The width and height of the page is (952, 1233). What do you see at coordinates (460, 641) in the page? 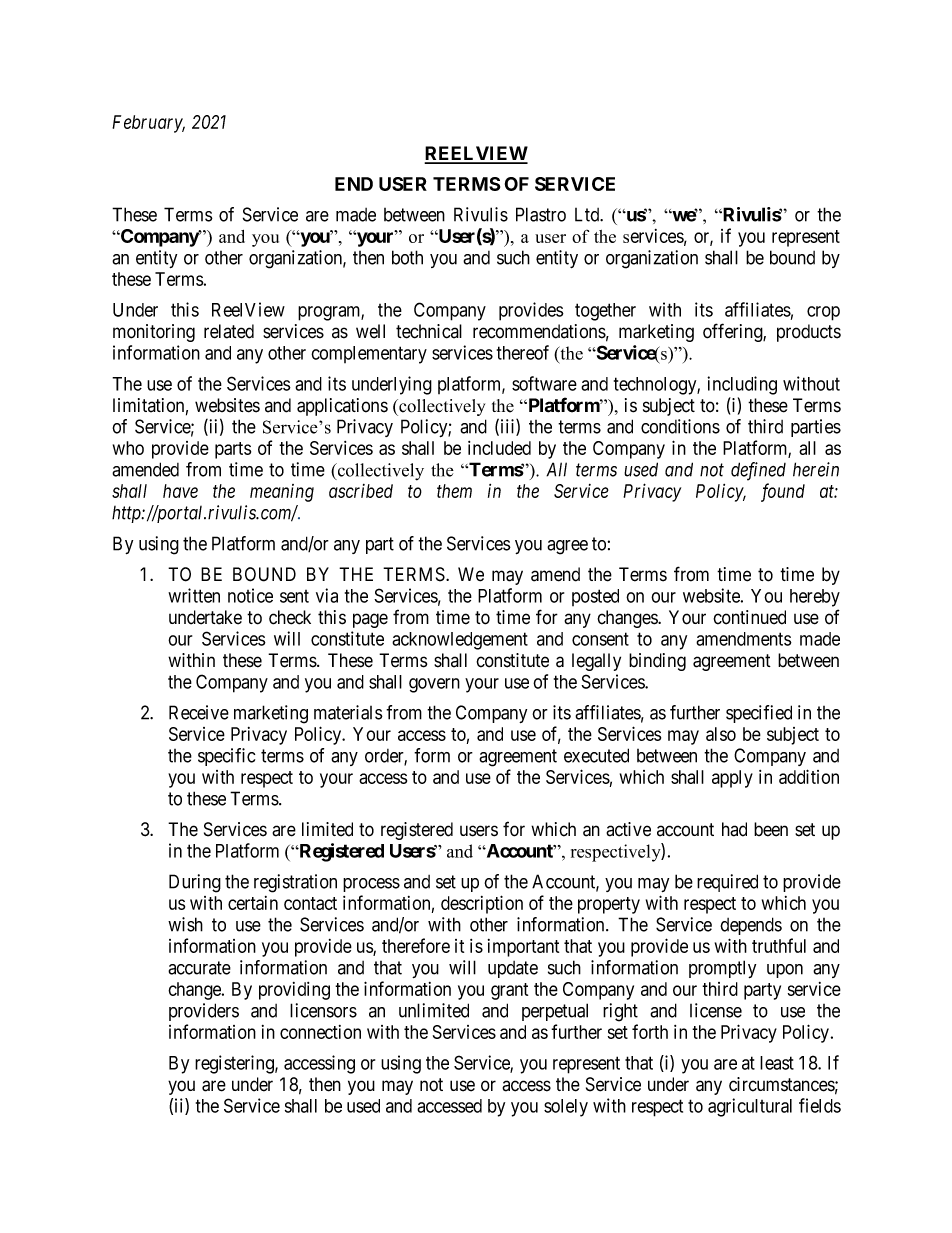
I see `acknowledgement` at bounding box center [460, 641].
